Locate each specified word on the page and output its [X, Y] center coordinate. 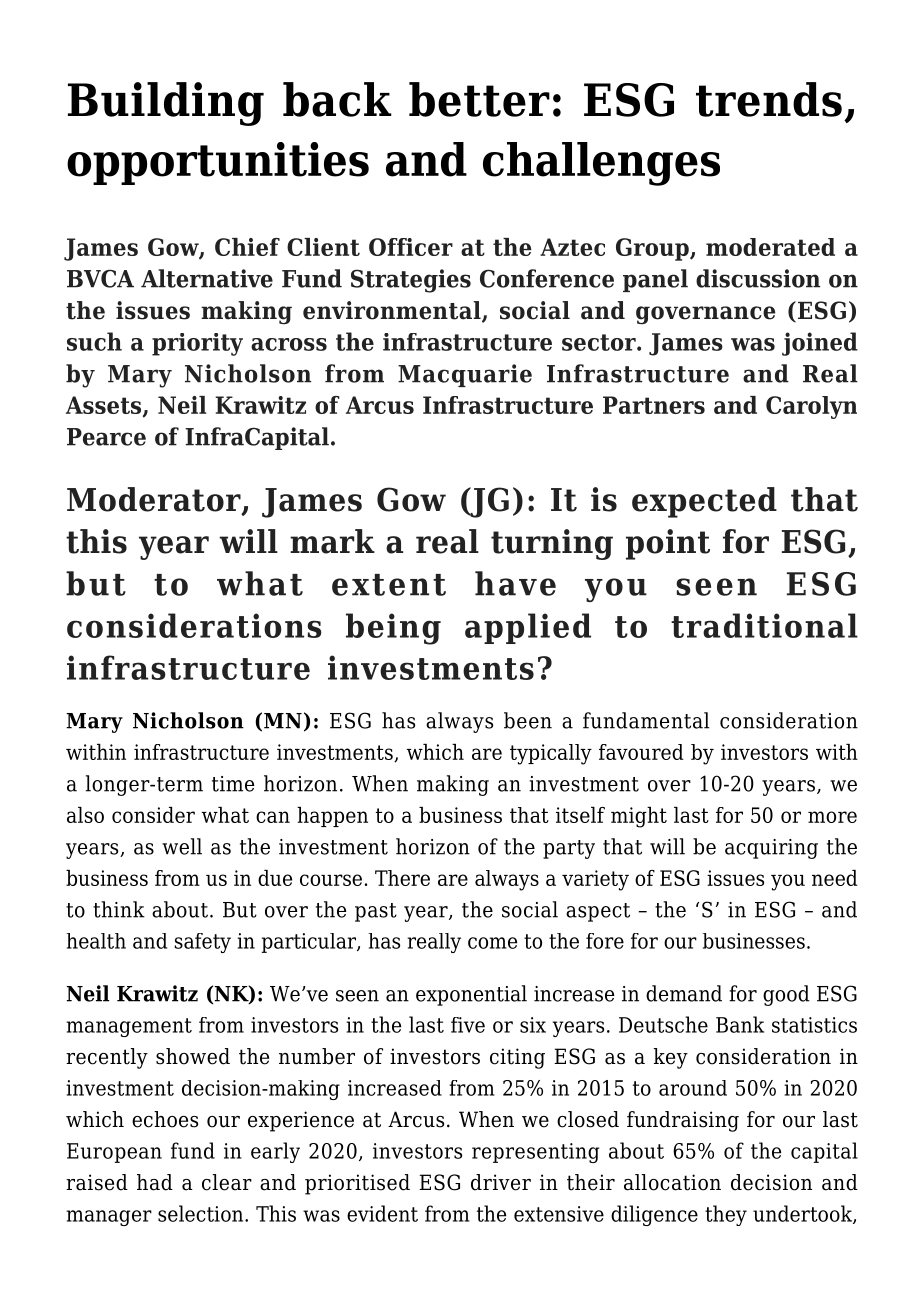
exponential [471, 995]
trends [769, 99]
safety [203, 943]
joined [820, 344]
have [515, 583]
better [479, 99]
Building [166, 104]
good [786, 995]
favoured [641, 752]
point [668, 544]
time [233, 784]
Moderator [155, 500]
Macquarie [465, 375]
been [528, 720]
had [155, 1182]
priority [197, 344]
